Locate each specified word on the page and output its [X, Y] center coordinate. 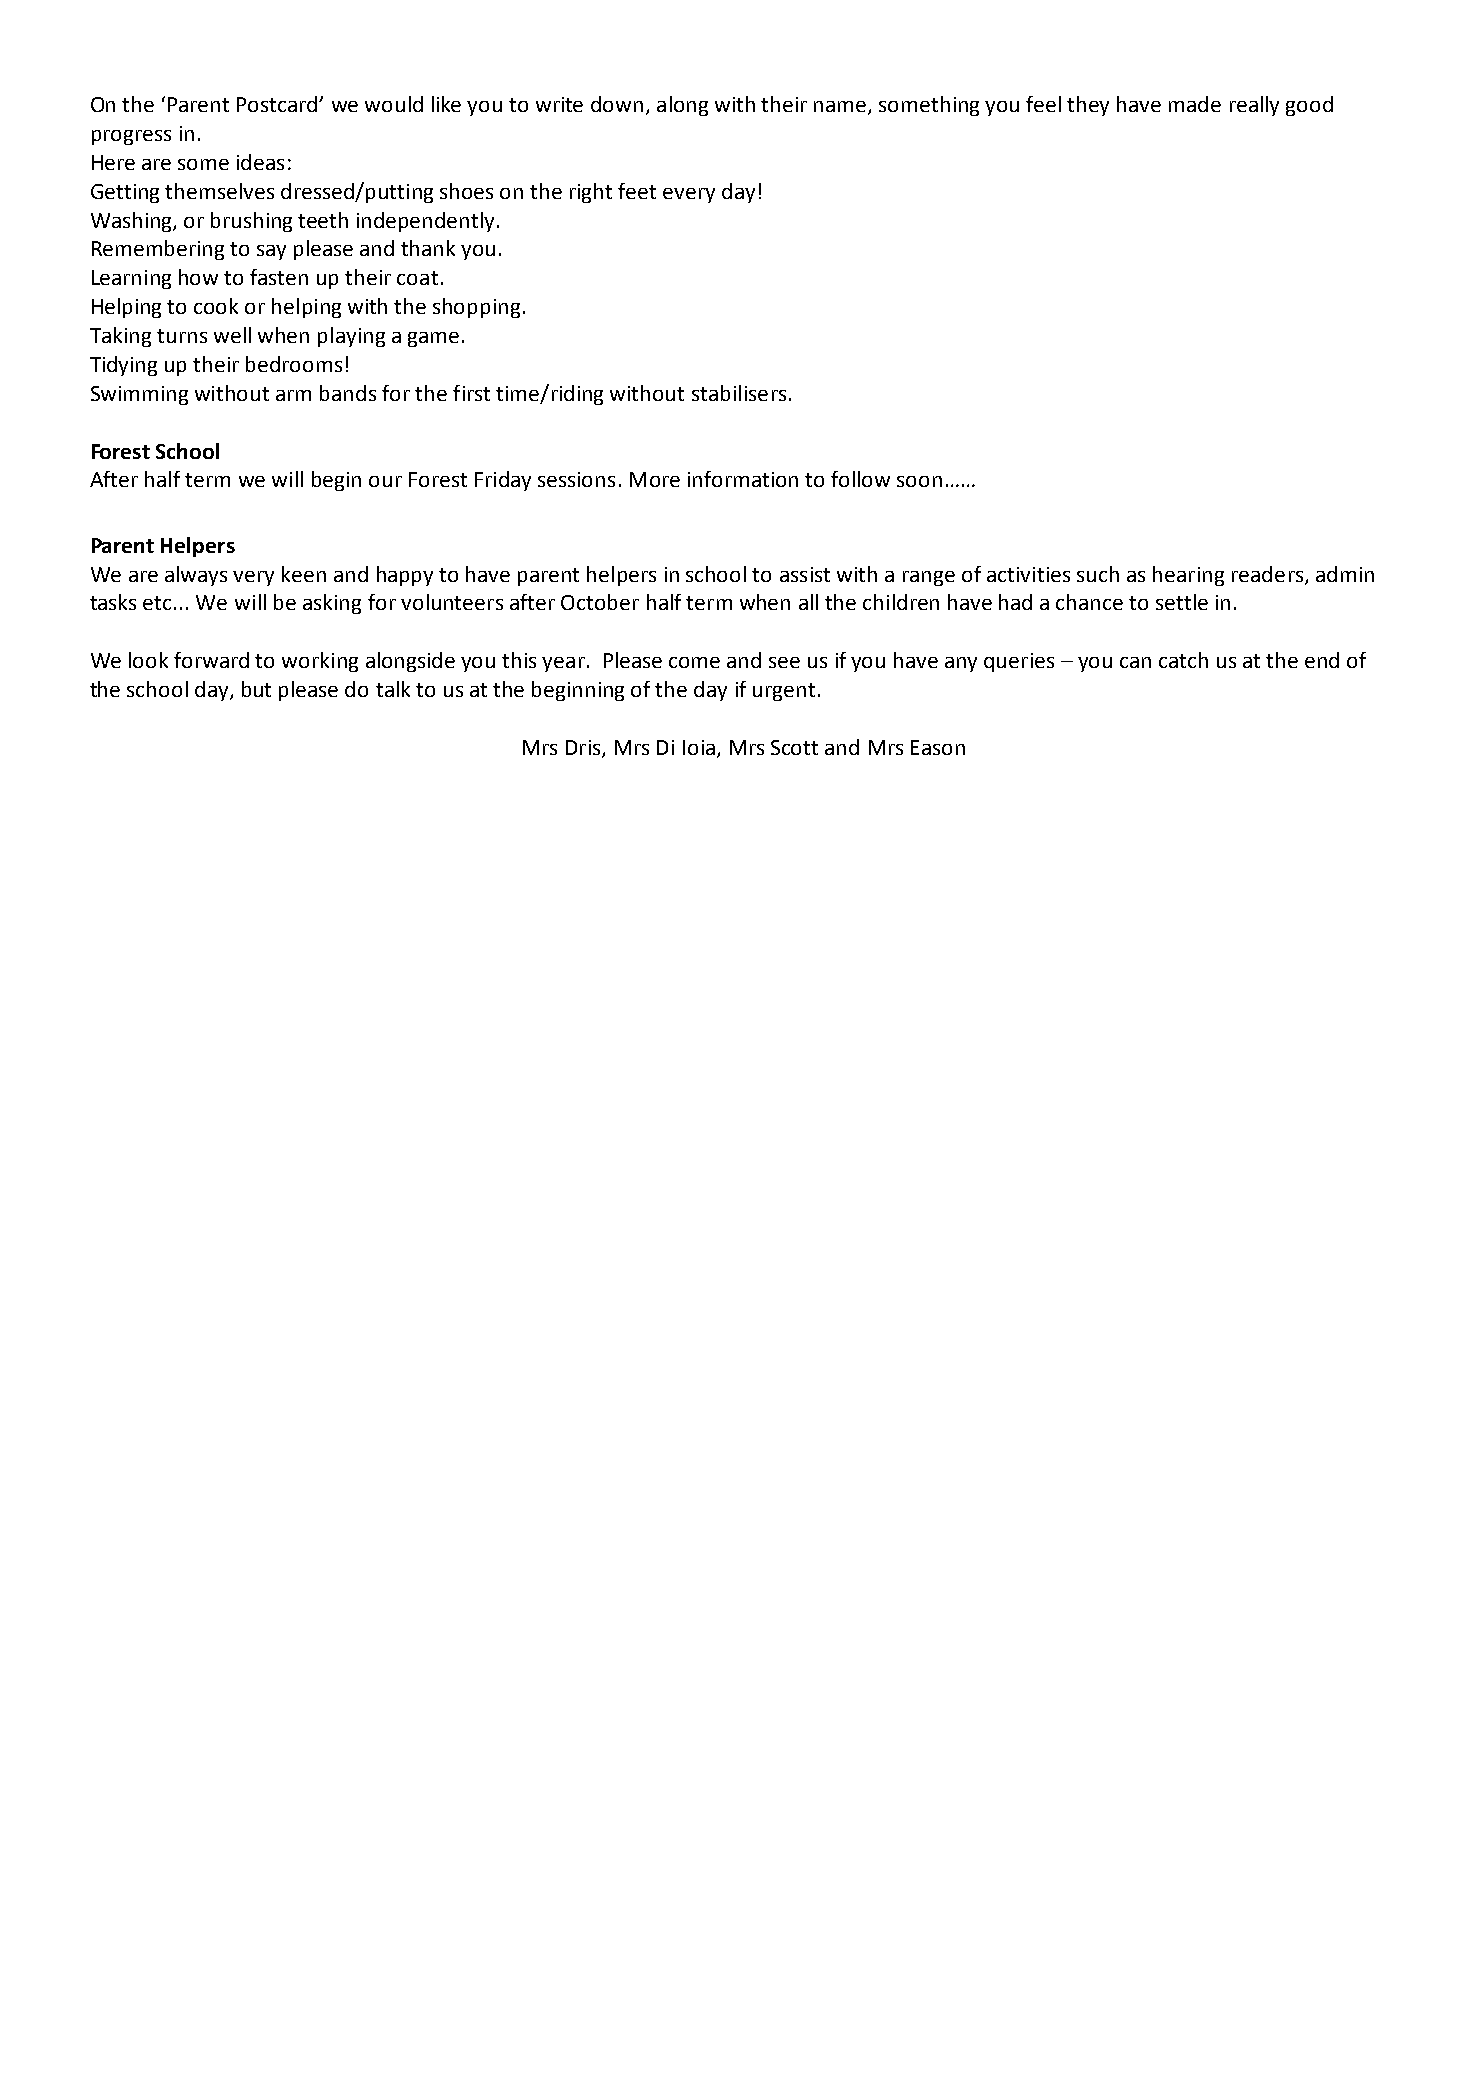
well [232, 335]
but [256, 689]
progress [131, 137]
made [1195, 104]
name [841, 108]
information [743, 479]
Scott [794, 747]
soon [919, 481]
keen [304, 574]
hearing [1188, 576]
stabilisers [739, 393]
